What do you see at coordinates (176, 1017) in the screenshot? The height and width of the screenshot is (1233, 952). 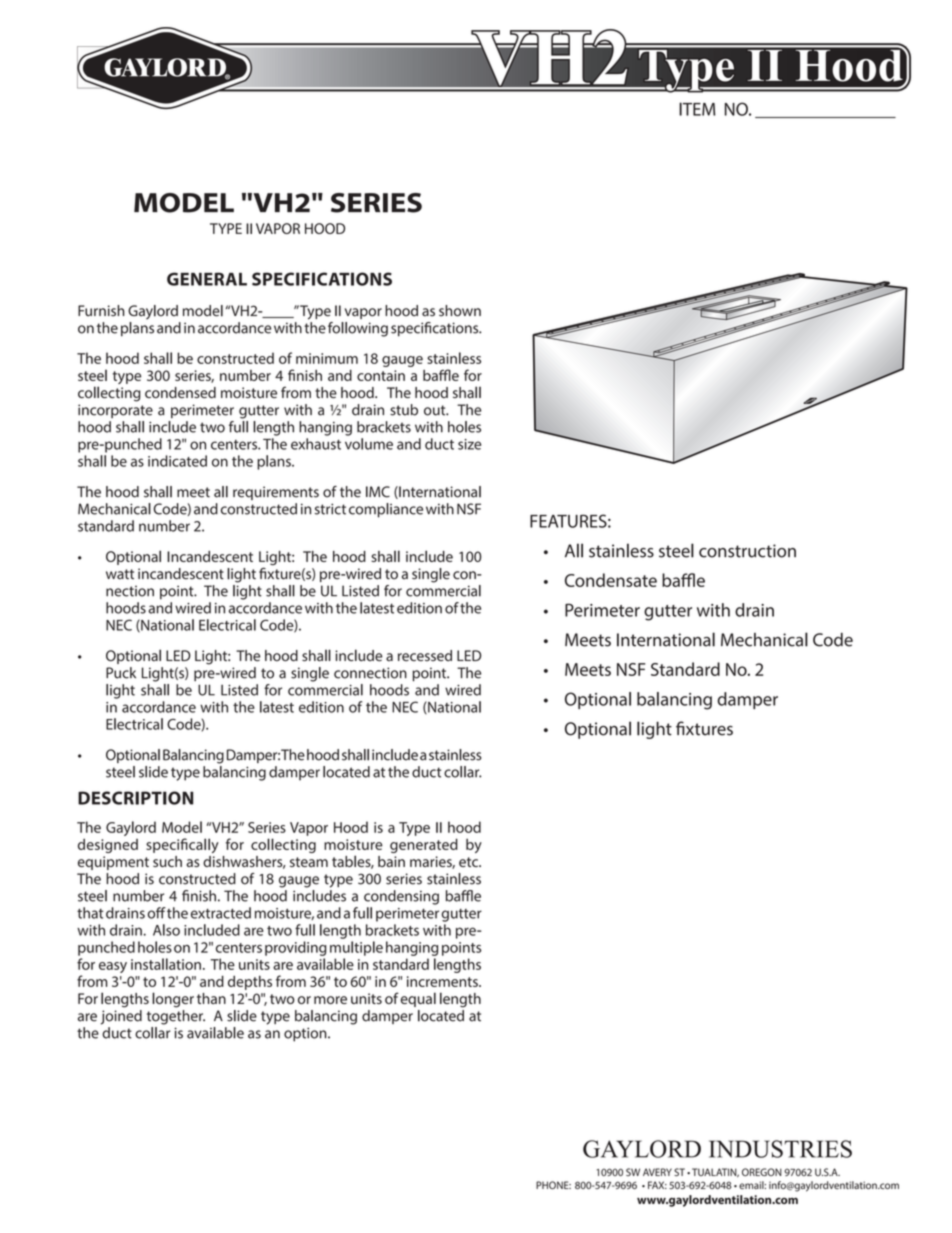 I see `together` at bounding box center [176, 1017].
